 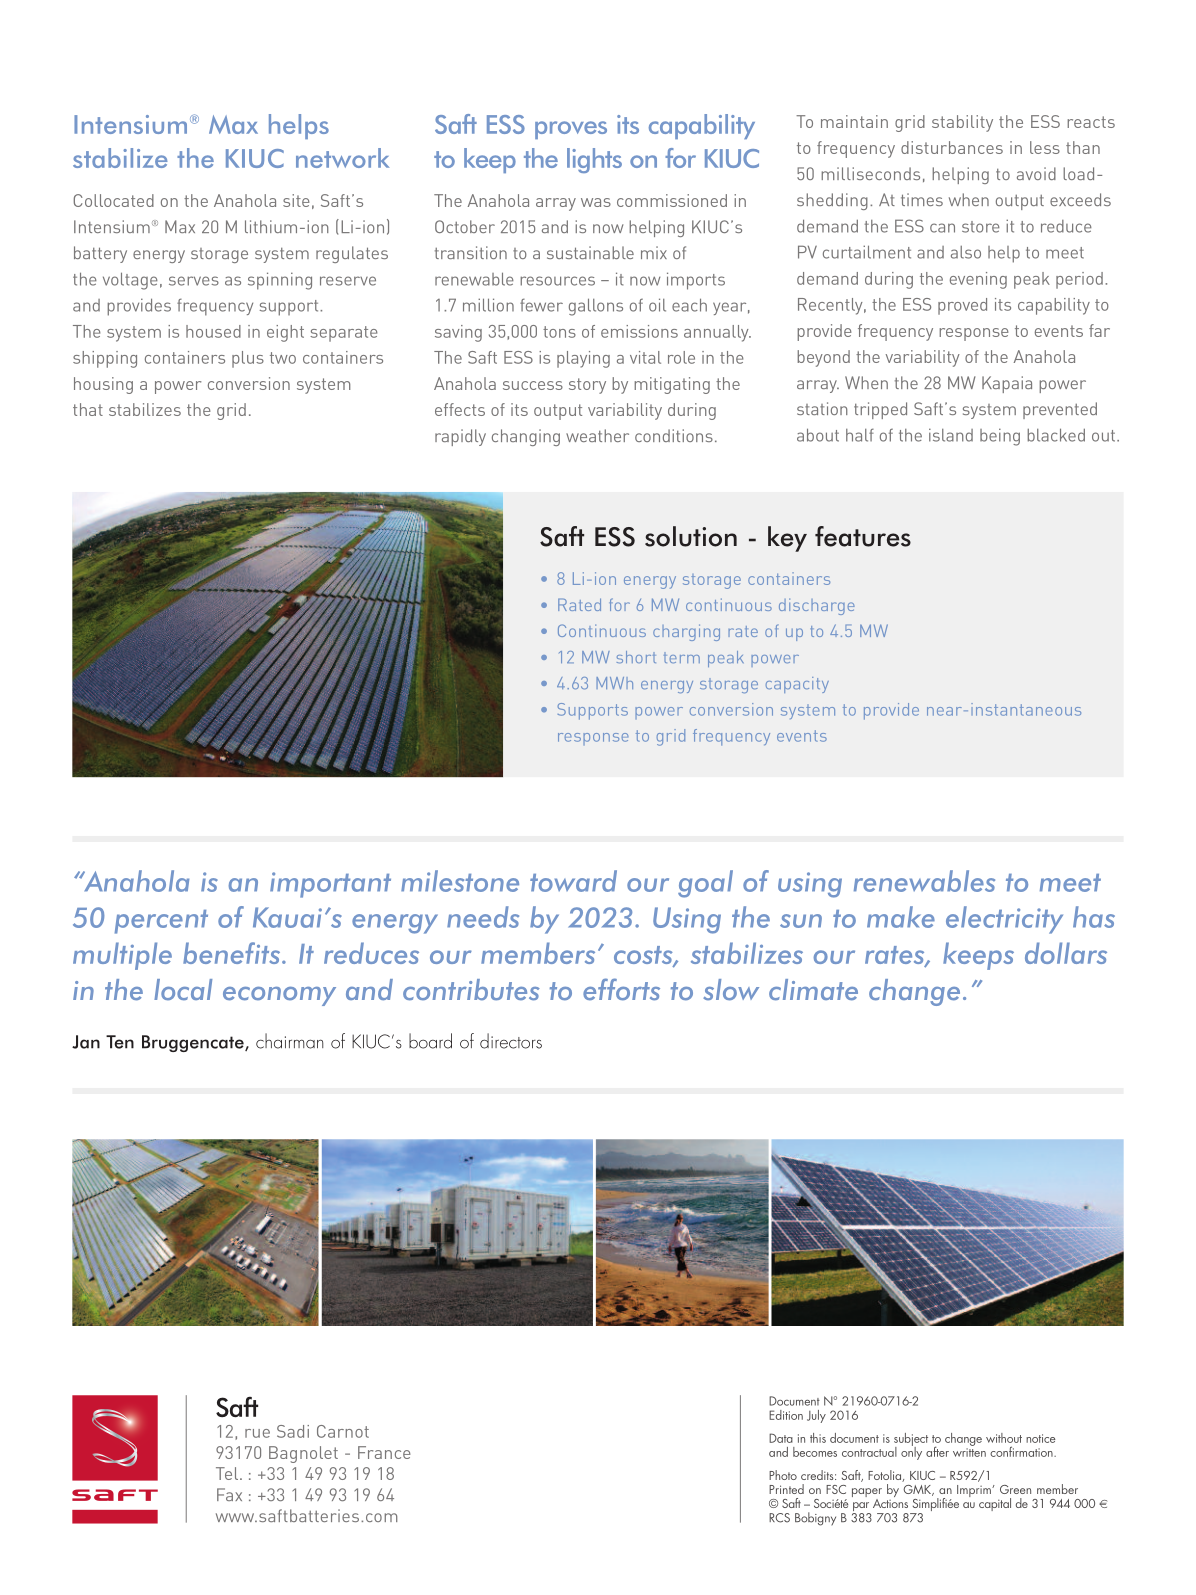 I want to click on Tel, so click(x=227, y=1473).
